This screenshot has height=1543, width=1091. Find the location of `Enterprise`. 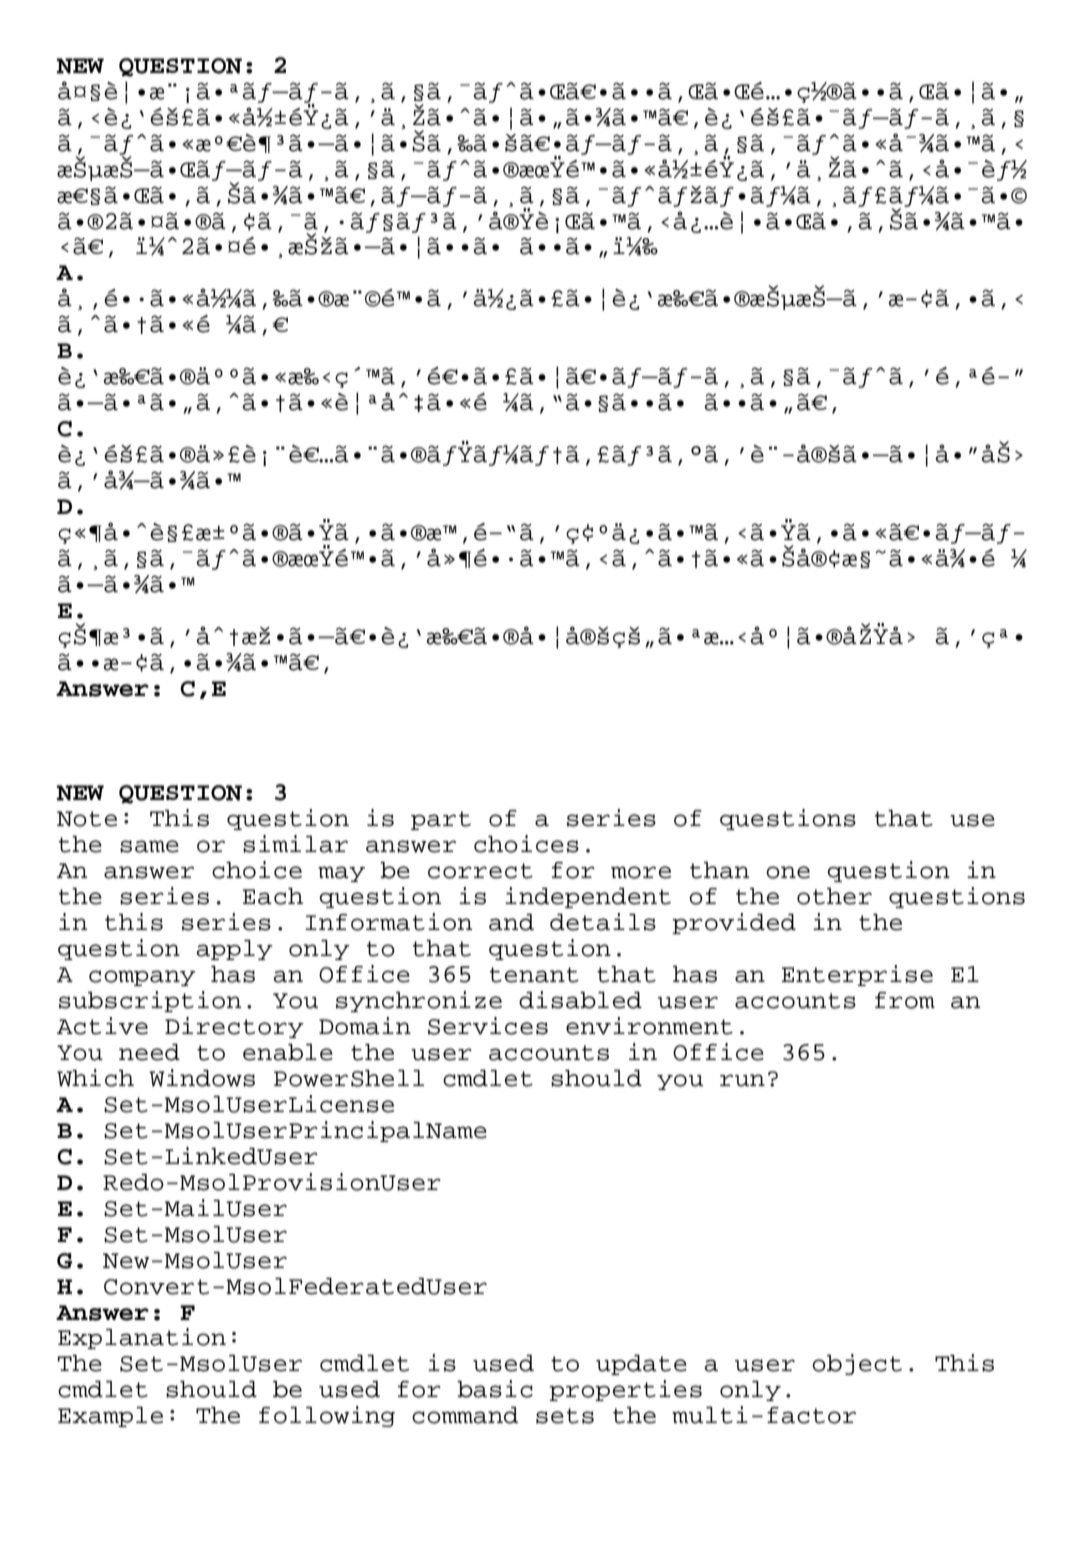

Enterprise is located at coordinates (857, 975).
